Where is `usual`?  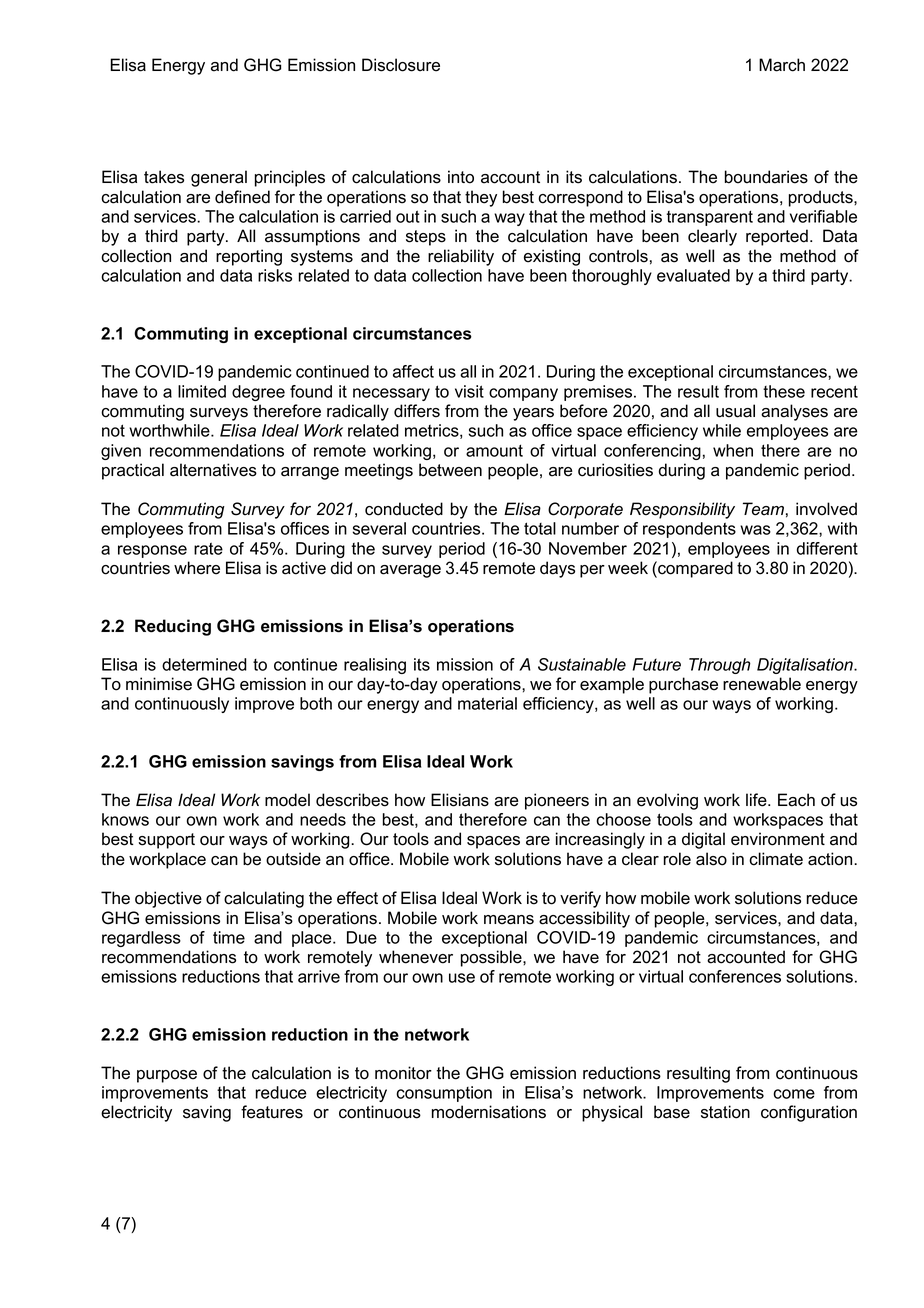
usual is located at coordinates (735, 411).
